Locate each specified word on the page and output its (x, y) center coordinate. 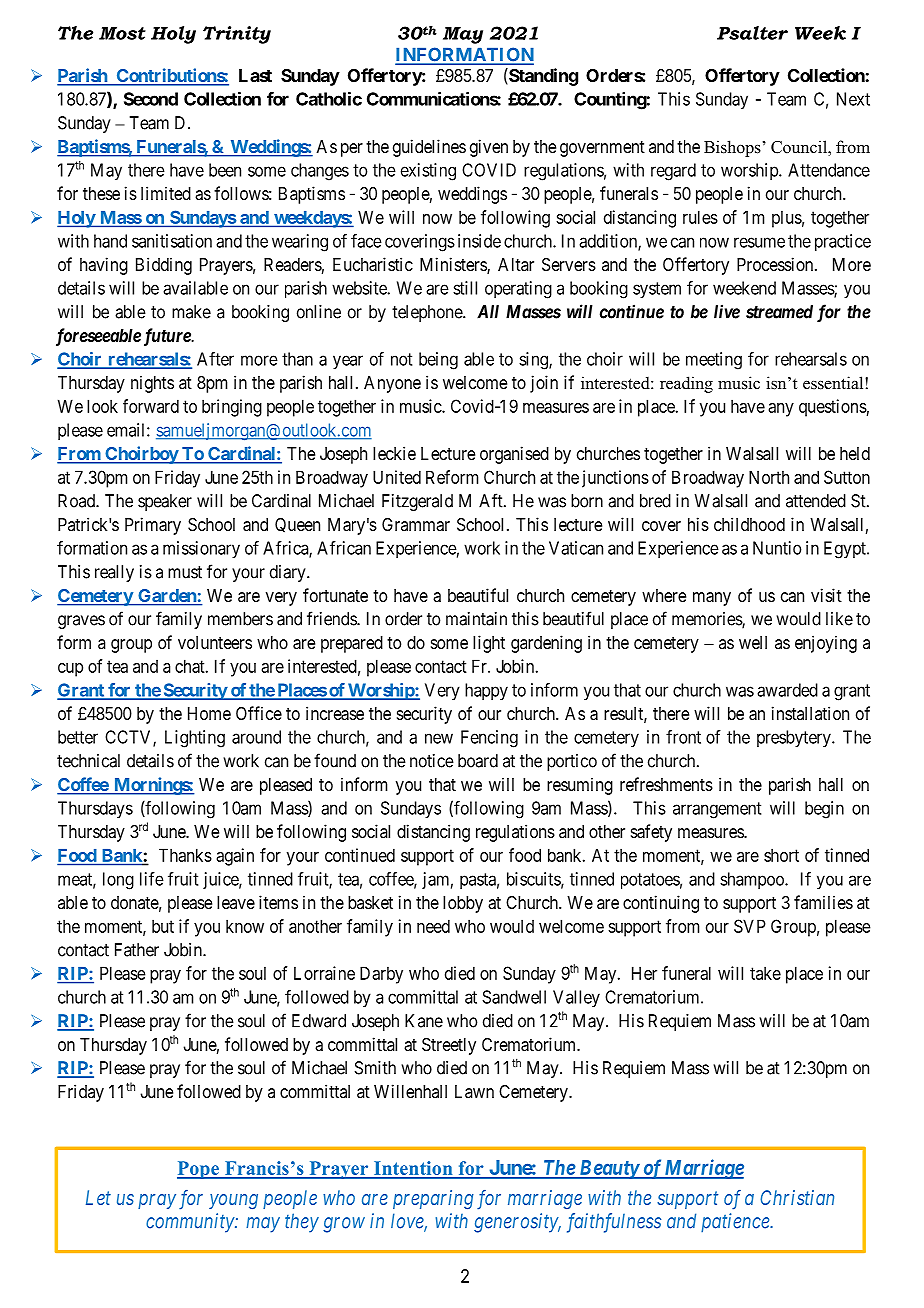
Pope (199, 1170)
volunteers (215, 642)
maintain (476, 619)
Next (853, 99)
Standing (542, 77)
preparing (433, 1199)
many (712, 599)
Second (151, 99)
